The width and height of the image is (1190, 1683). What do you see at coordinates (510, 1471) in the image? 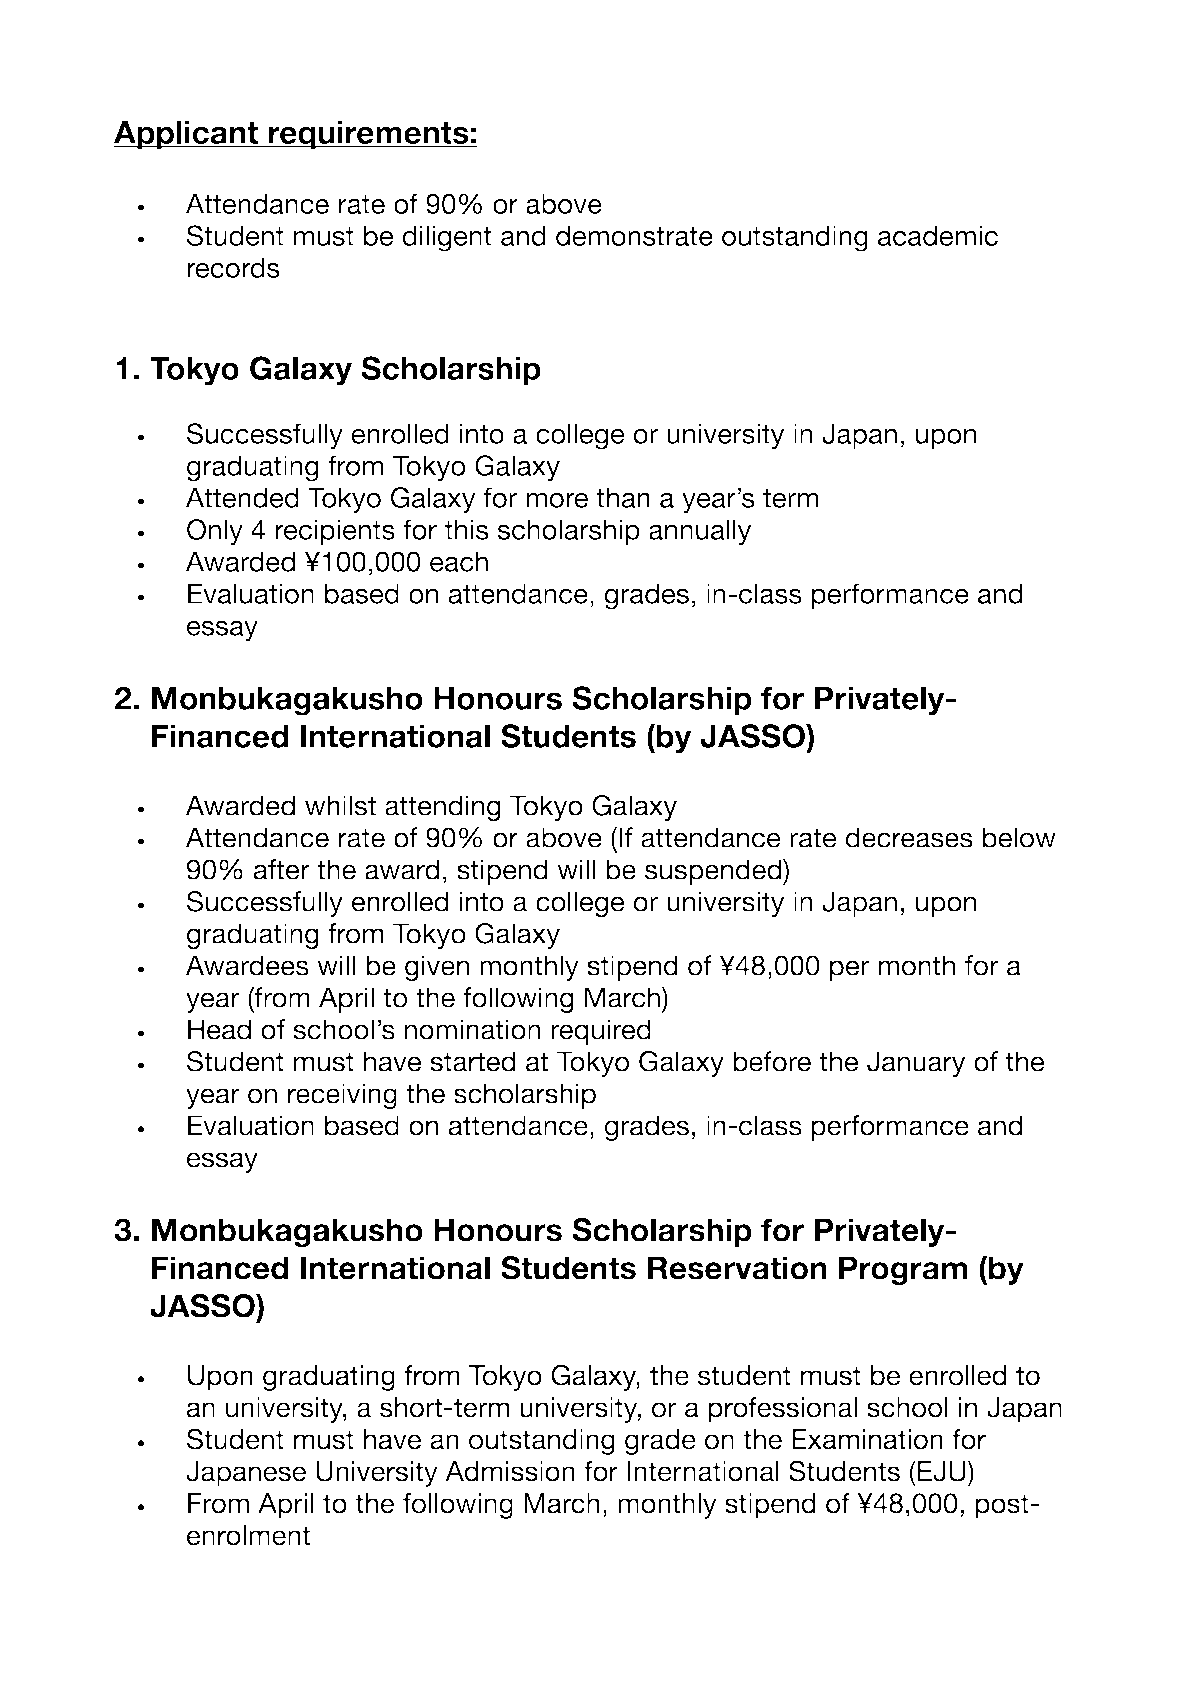
I see `Admission` at bounding box center [510, 1471].
